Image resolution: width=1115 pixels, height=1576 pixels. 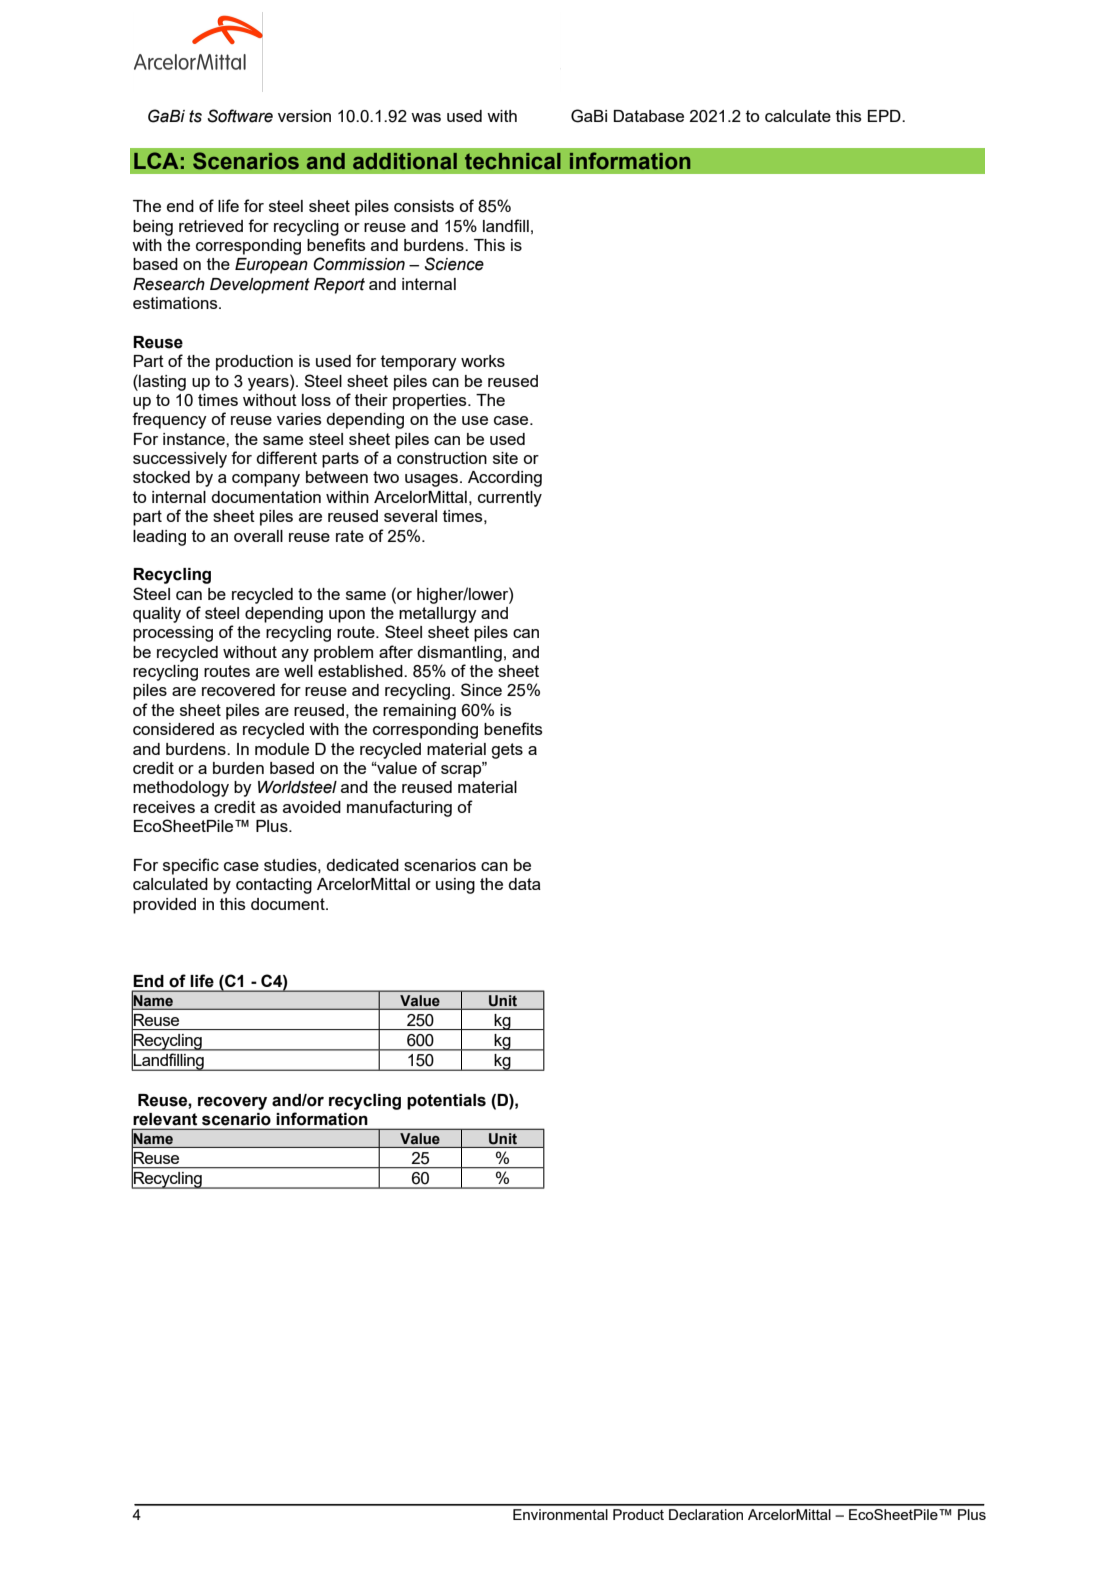 I want to click on methodology, so click(x=181, y=789).
